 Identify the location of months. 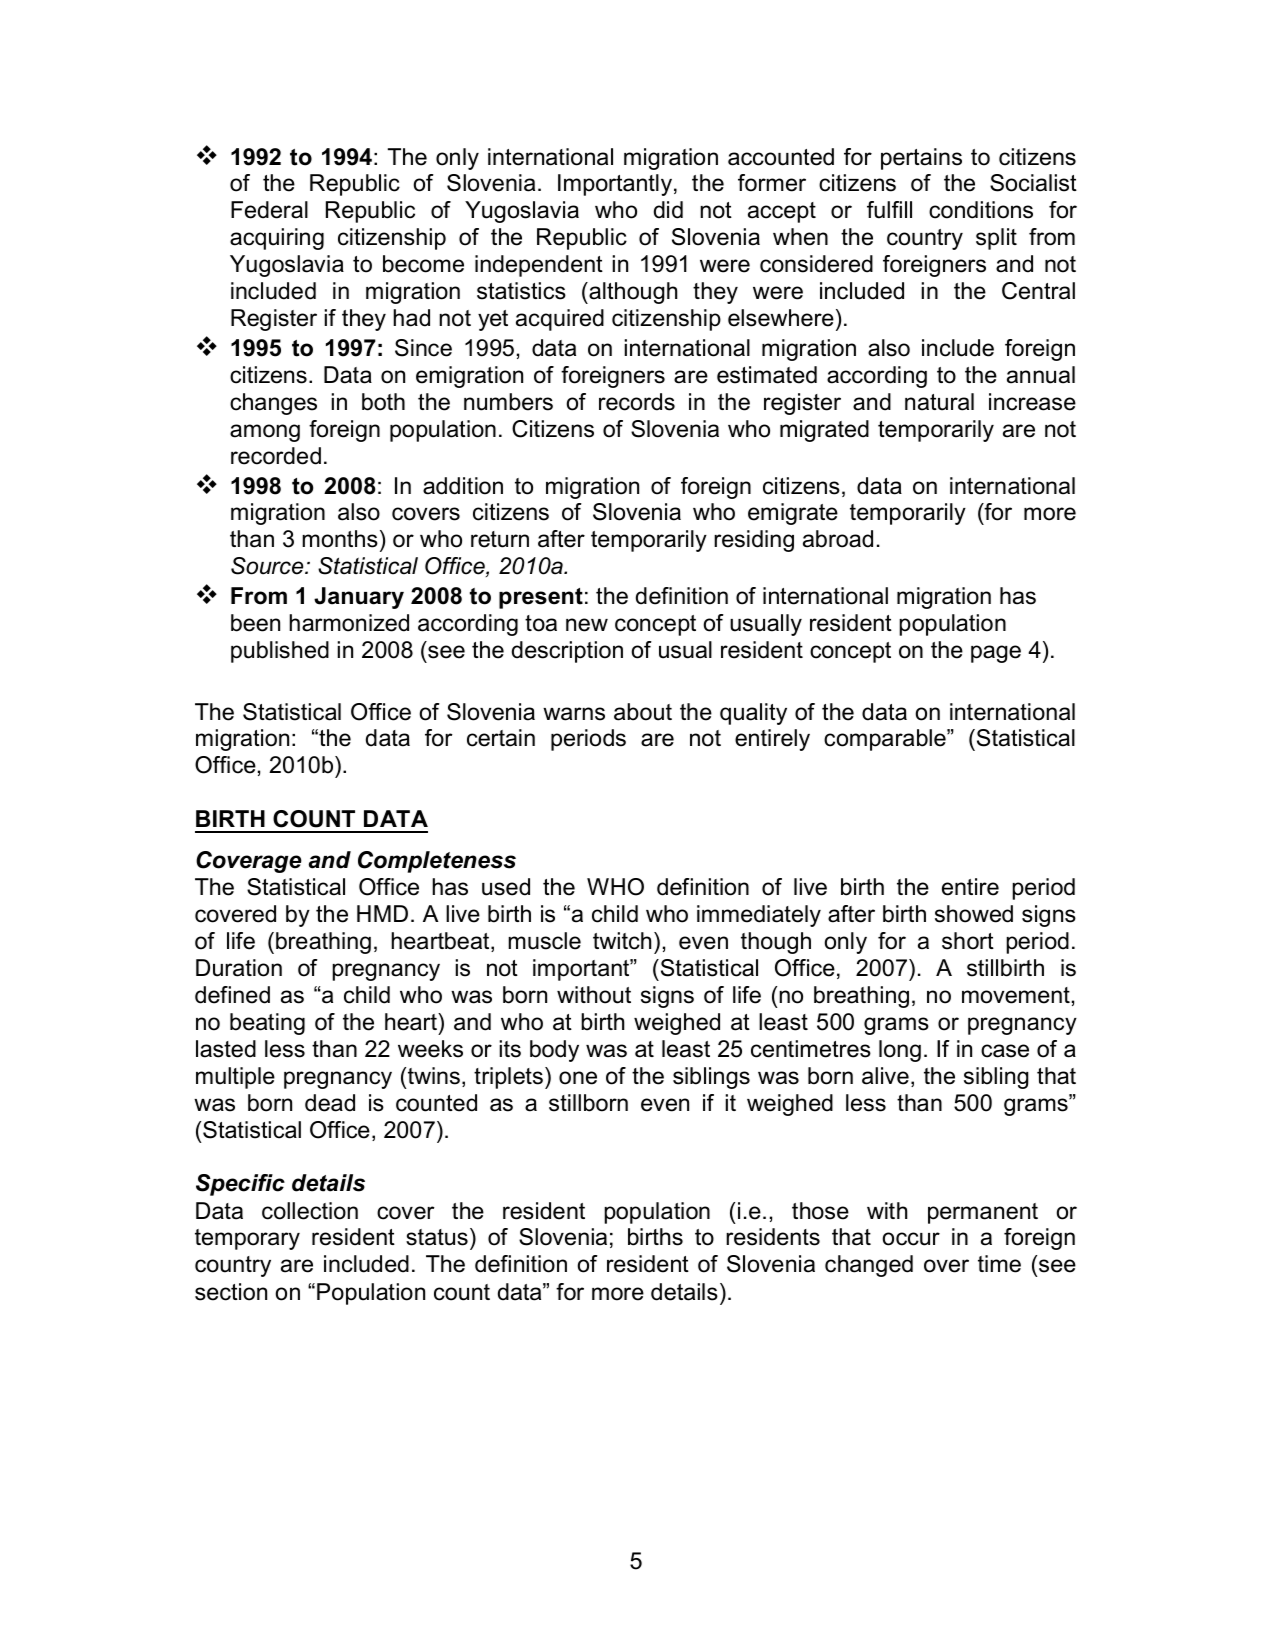
(340, 539).
